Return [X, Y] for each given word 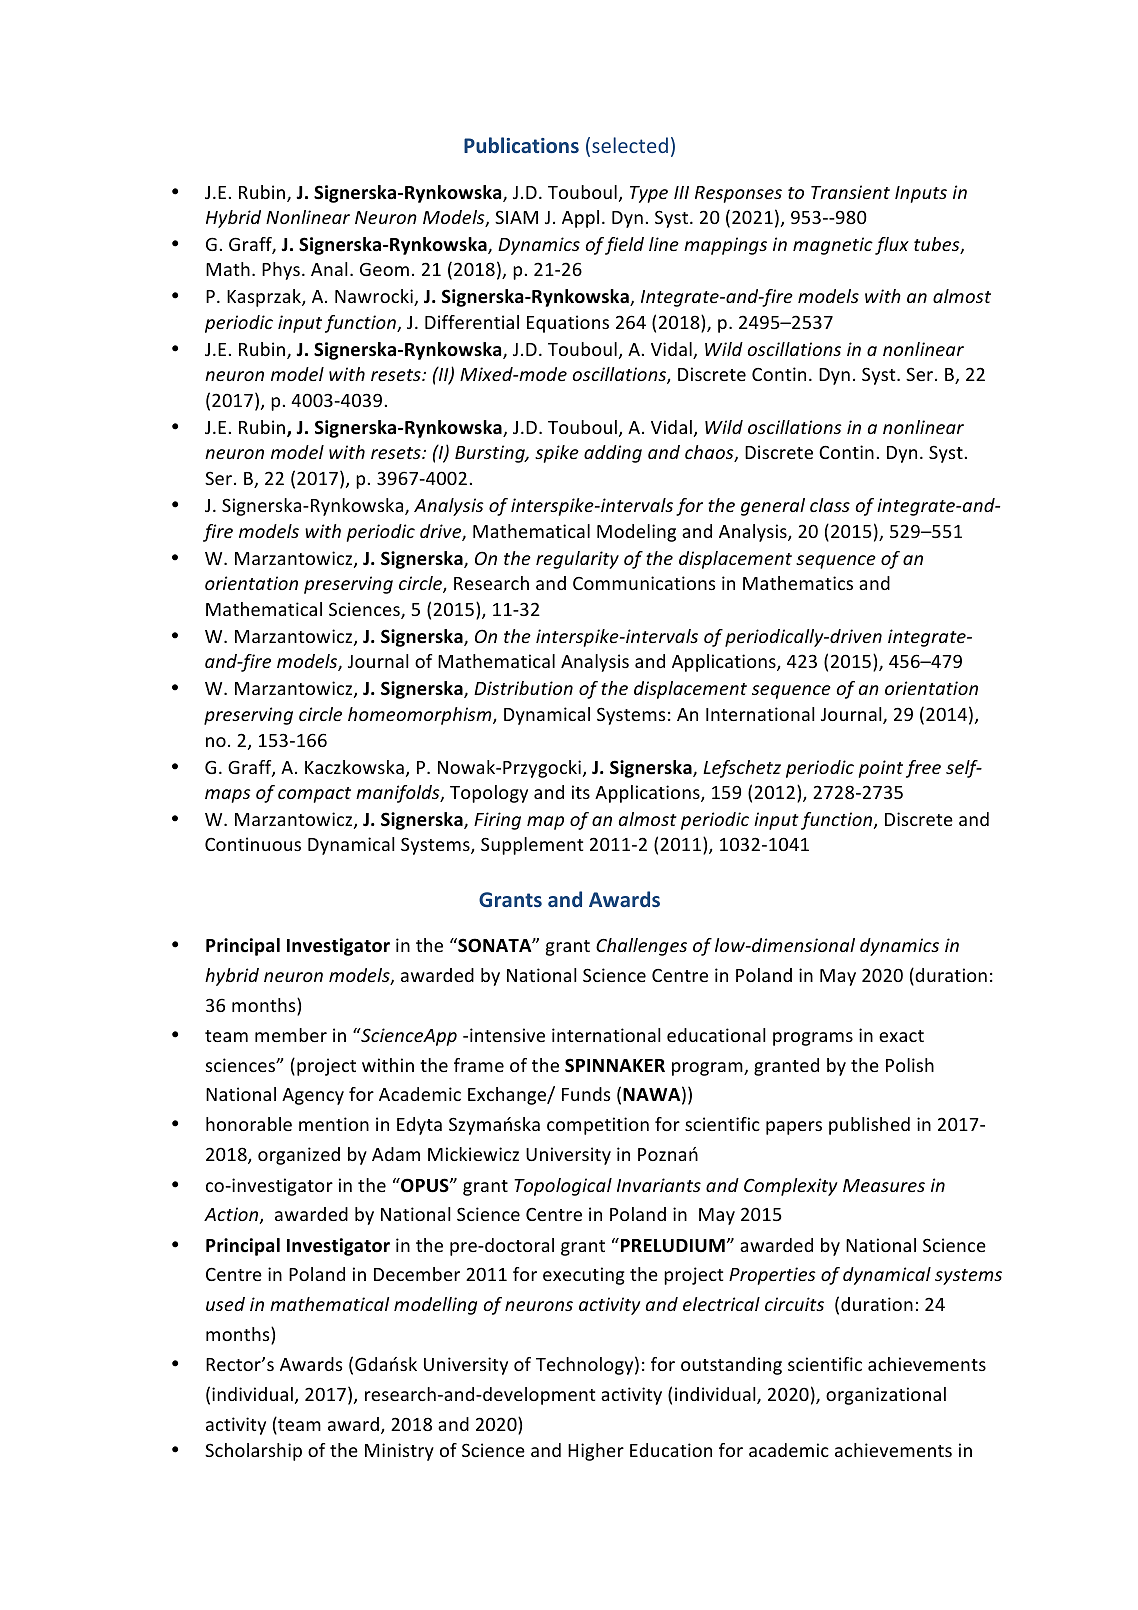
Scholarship [253, 1452]
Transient [850, 192]
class [830, 505]
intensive [507, 1035]
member [291, 1035]
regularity [577, 560]
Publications [521, 145]
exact [901, 1036]
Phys [281, 271]
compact [314, 795]
